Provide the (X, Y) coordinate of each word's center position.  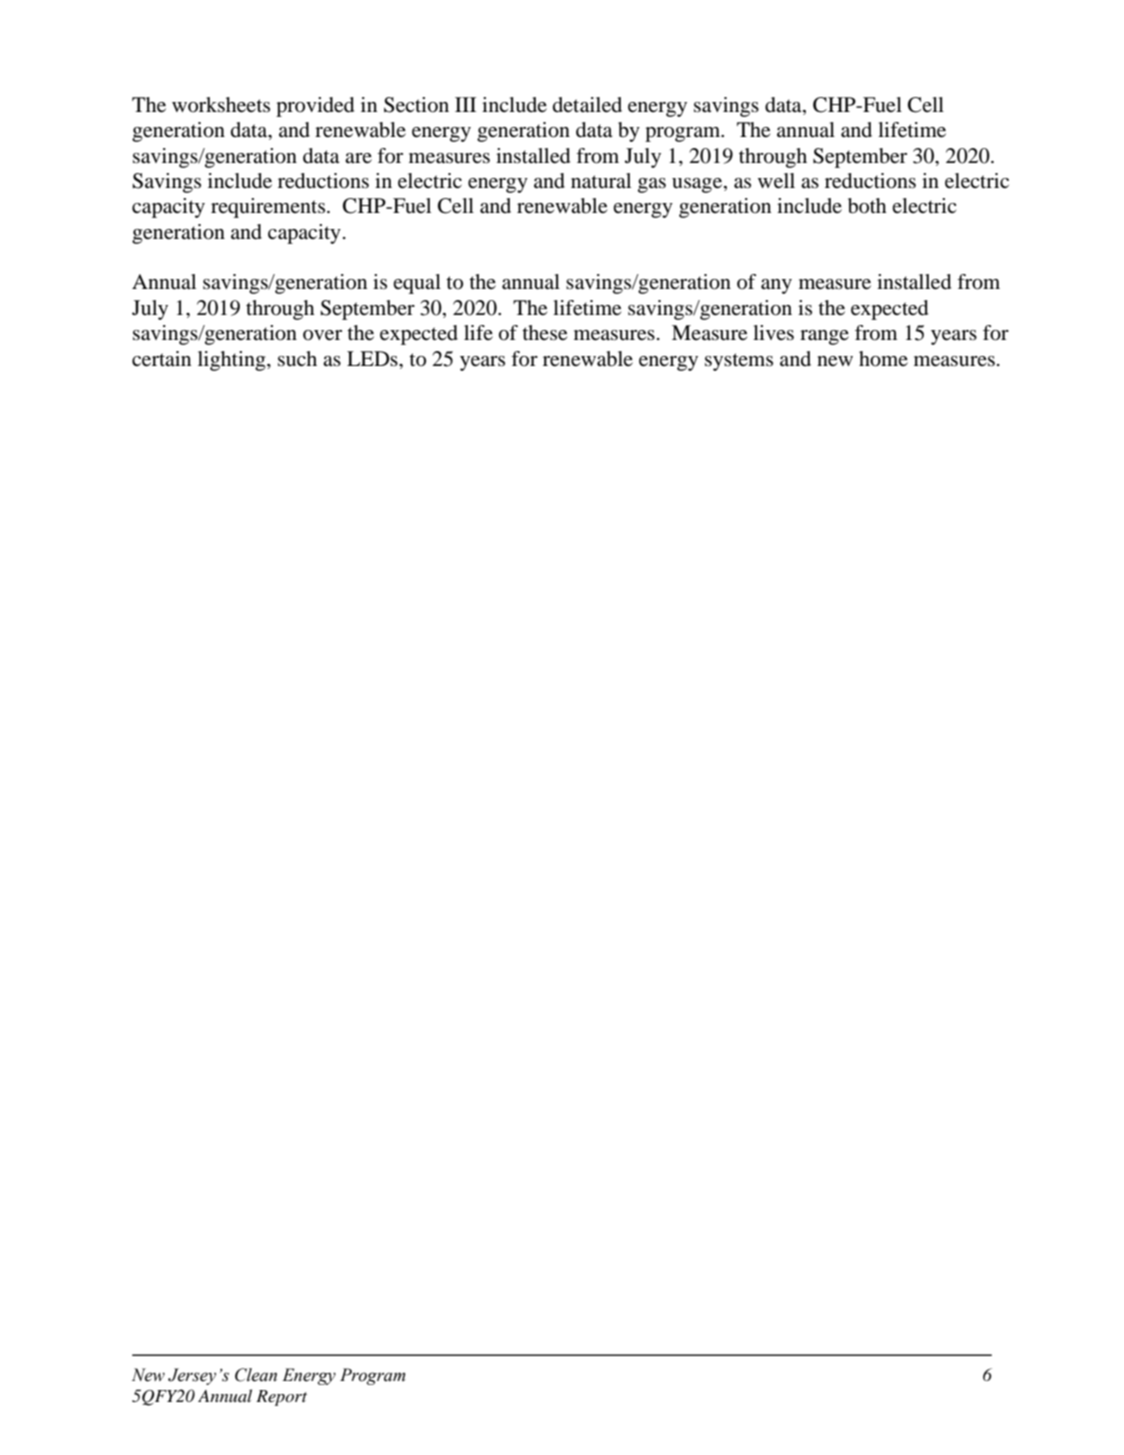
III (465, 104)
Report (281, 1398)
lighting (233, 361)
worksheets (221, 105)
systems (739, 362)
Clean (256, 1375)
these (544, 333)
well (776, 181)
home (883, 359)
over (322, 335)
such (297, 358)
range (824, 337)
